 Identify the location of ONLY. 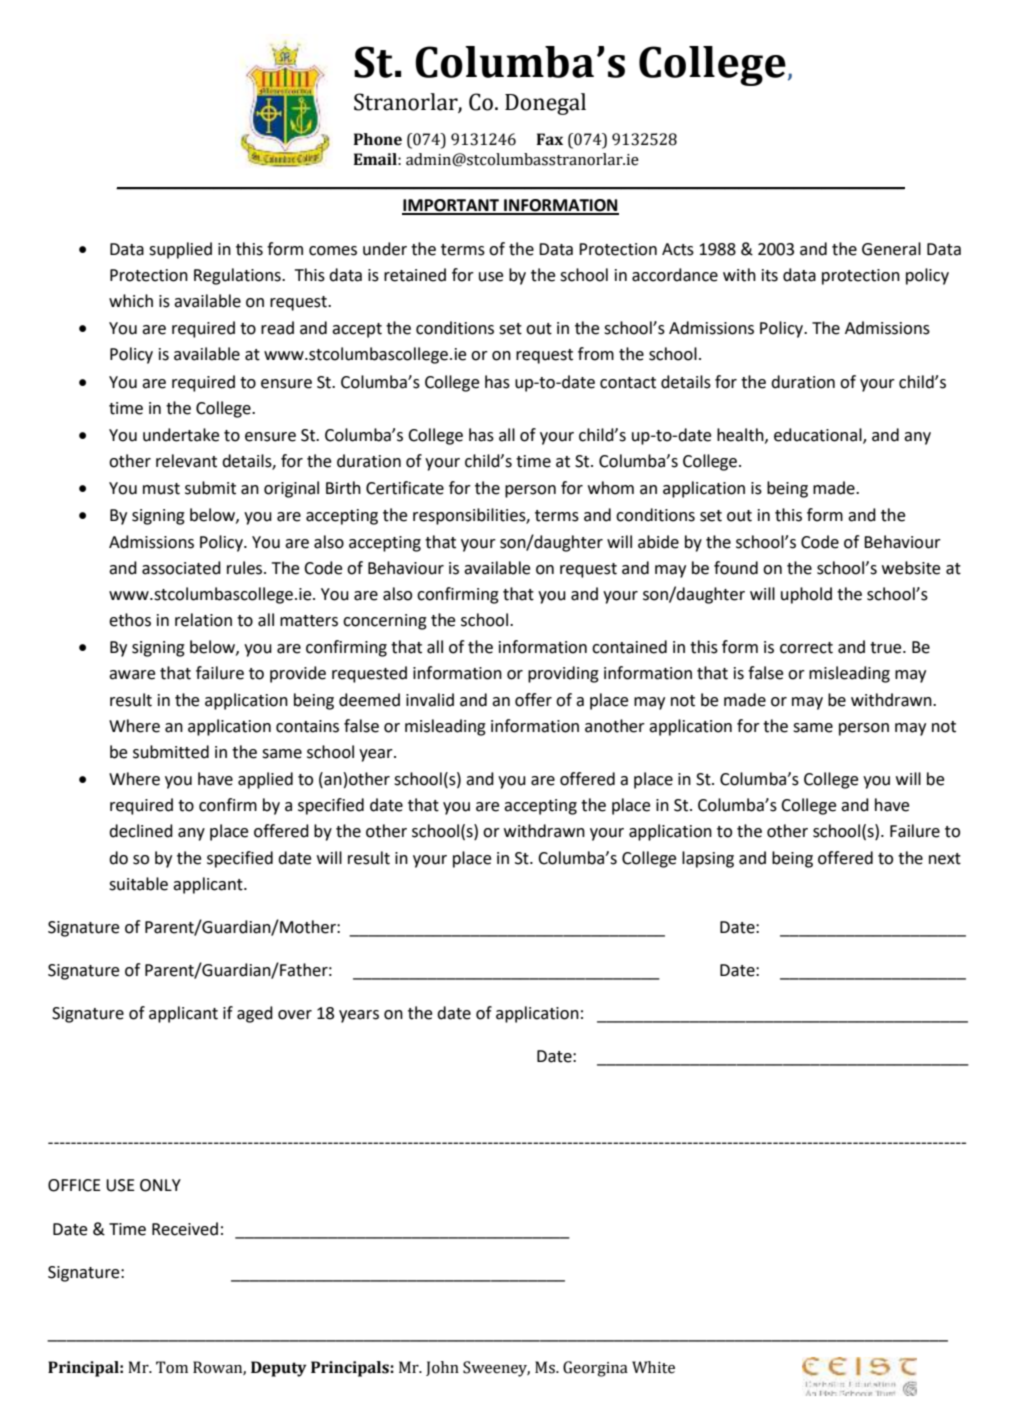
(160, 1185).
